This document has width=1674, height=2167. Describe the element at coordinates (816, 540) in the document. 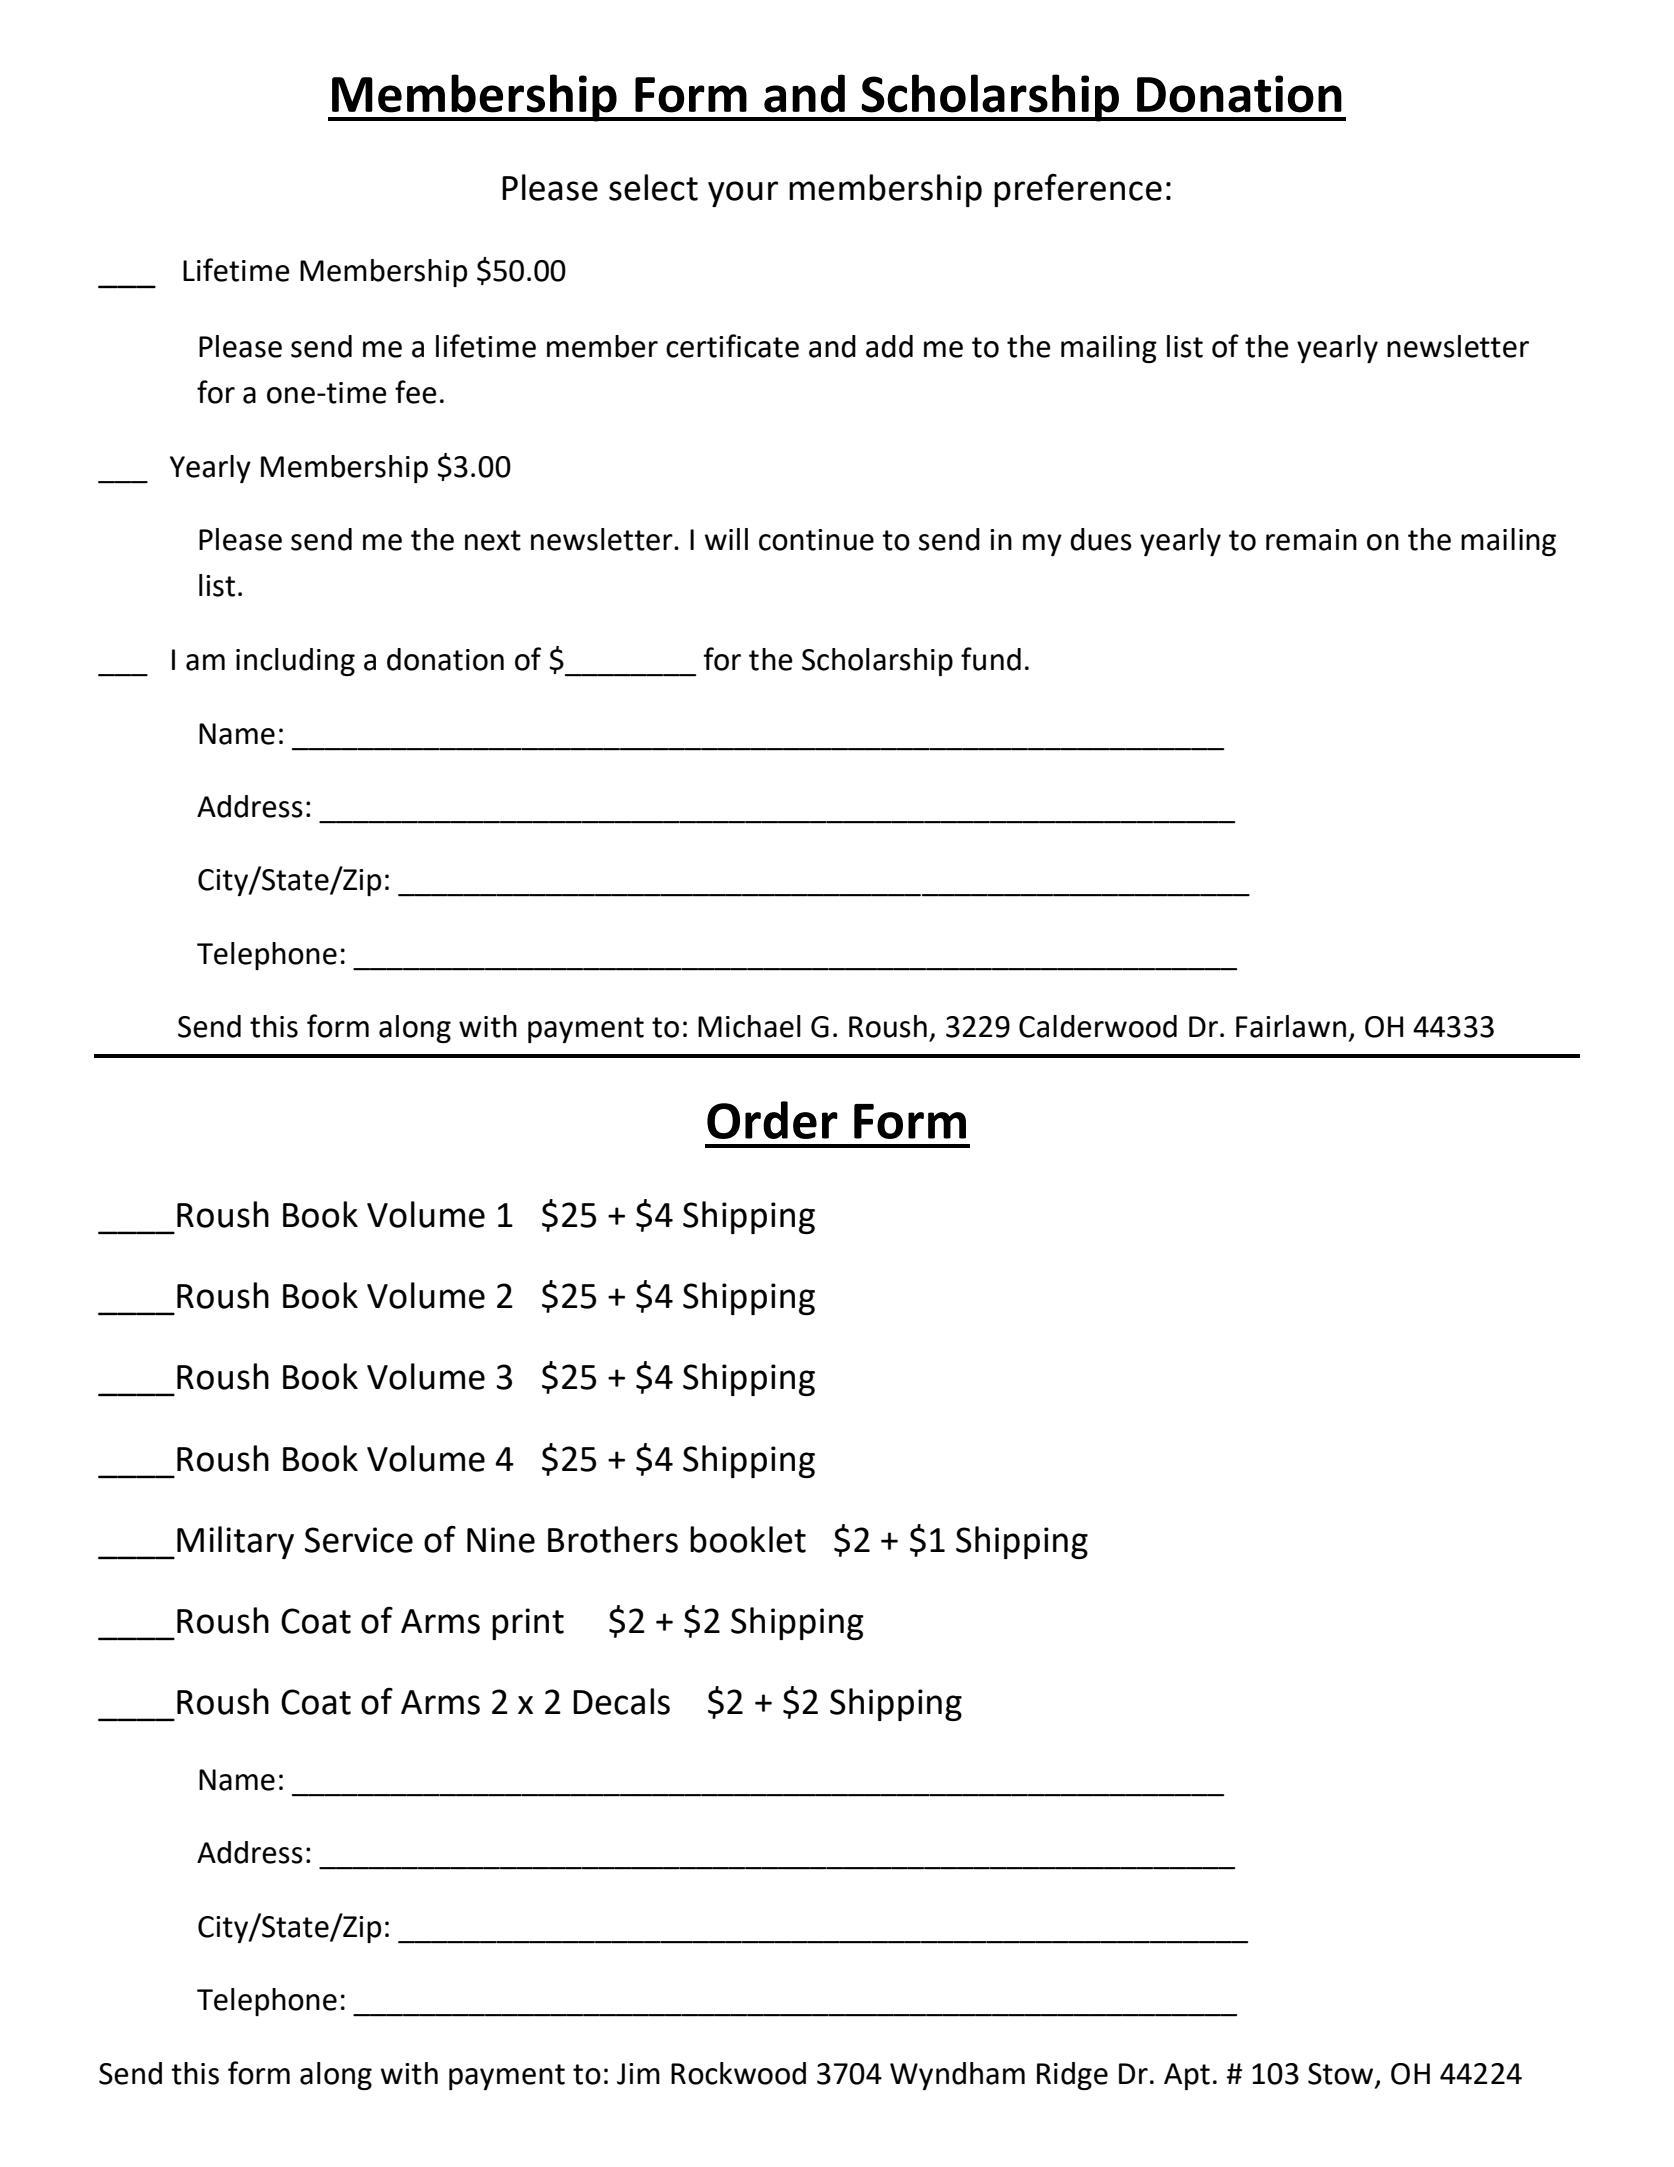

I see `continue` at that location.
